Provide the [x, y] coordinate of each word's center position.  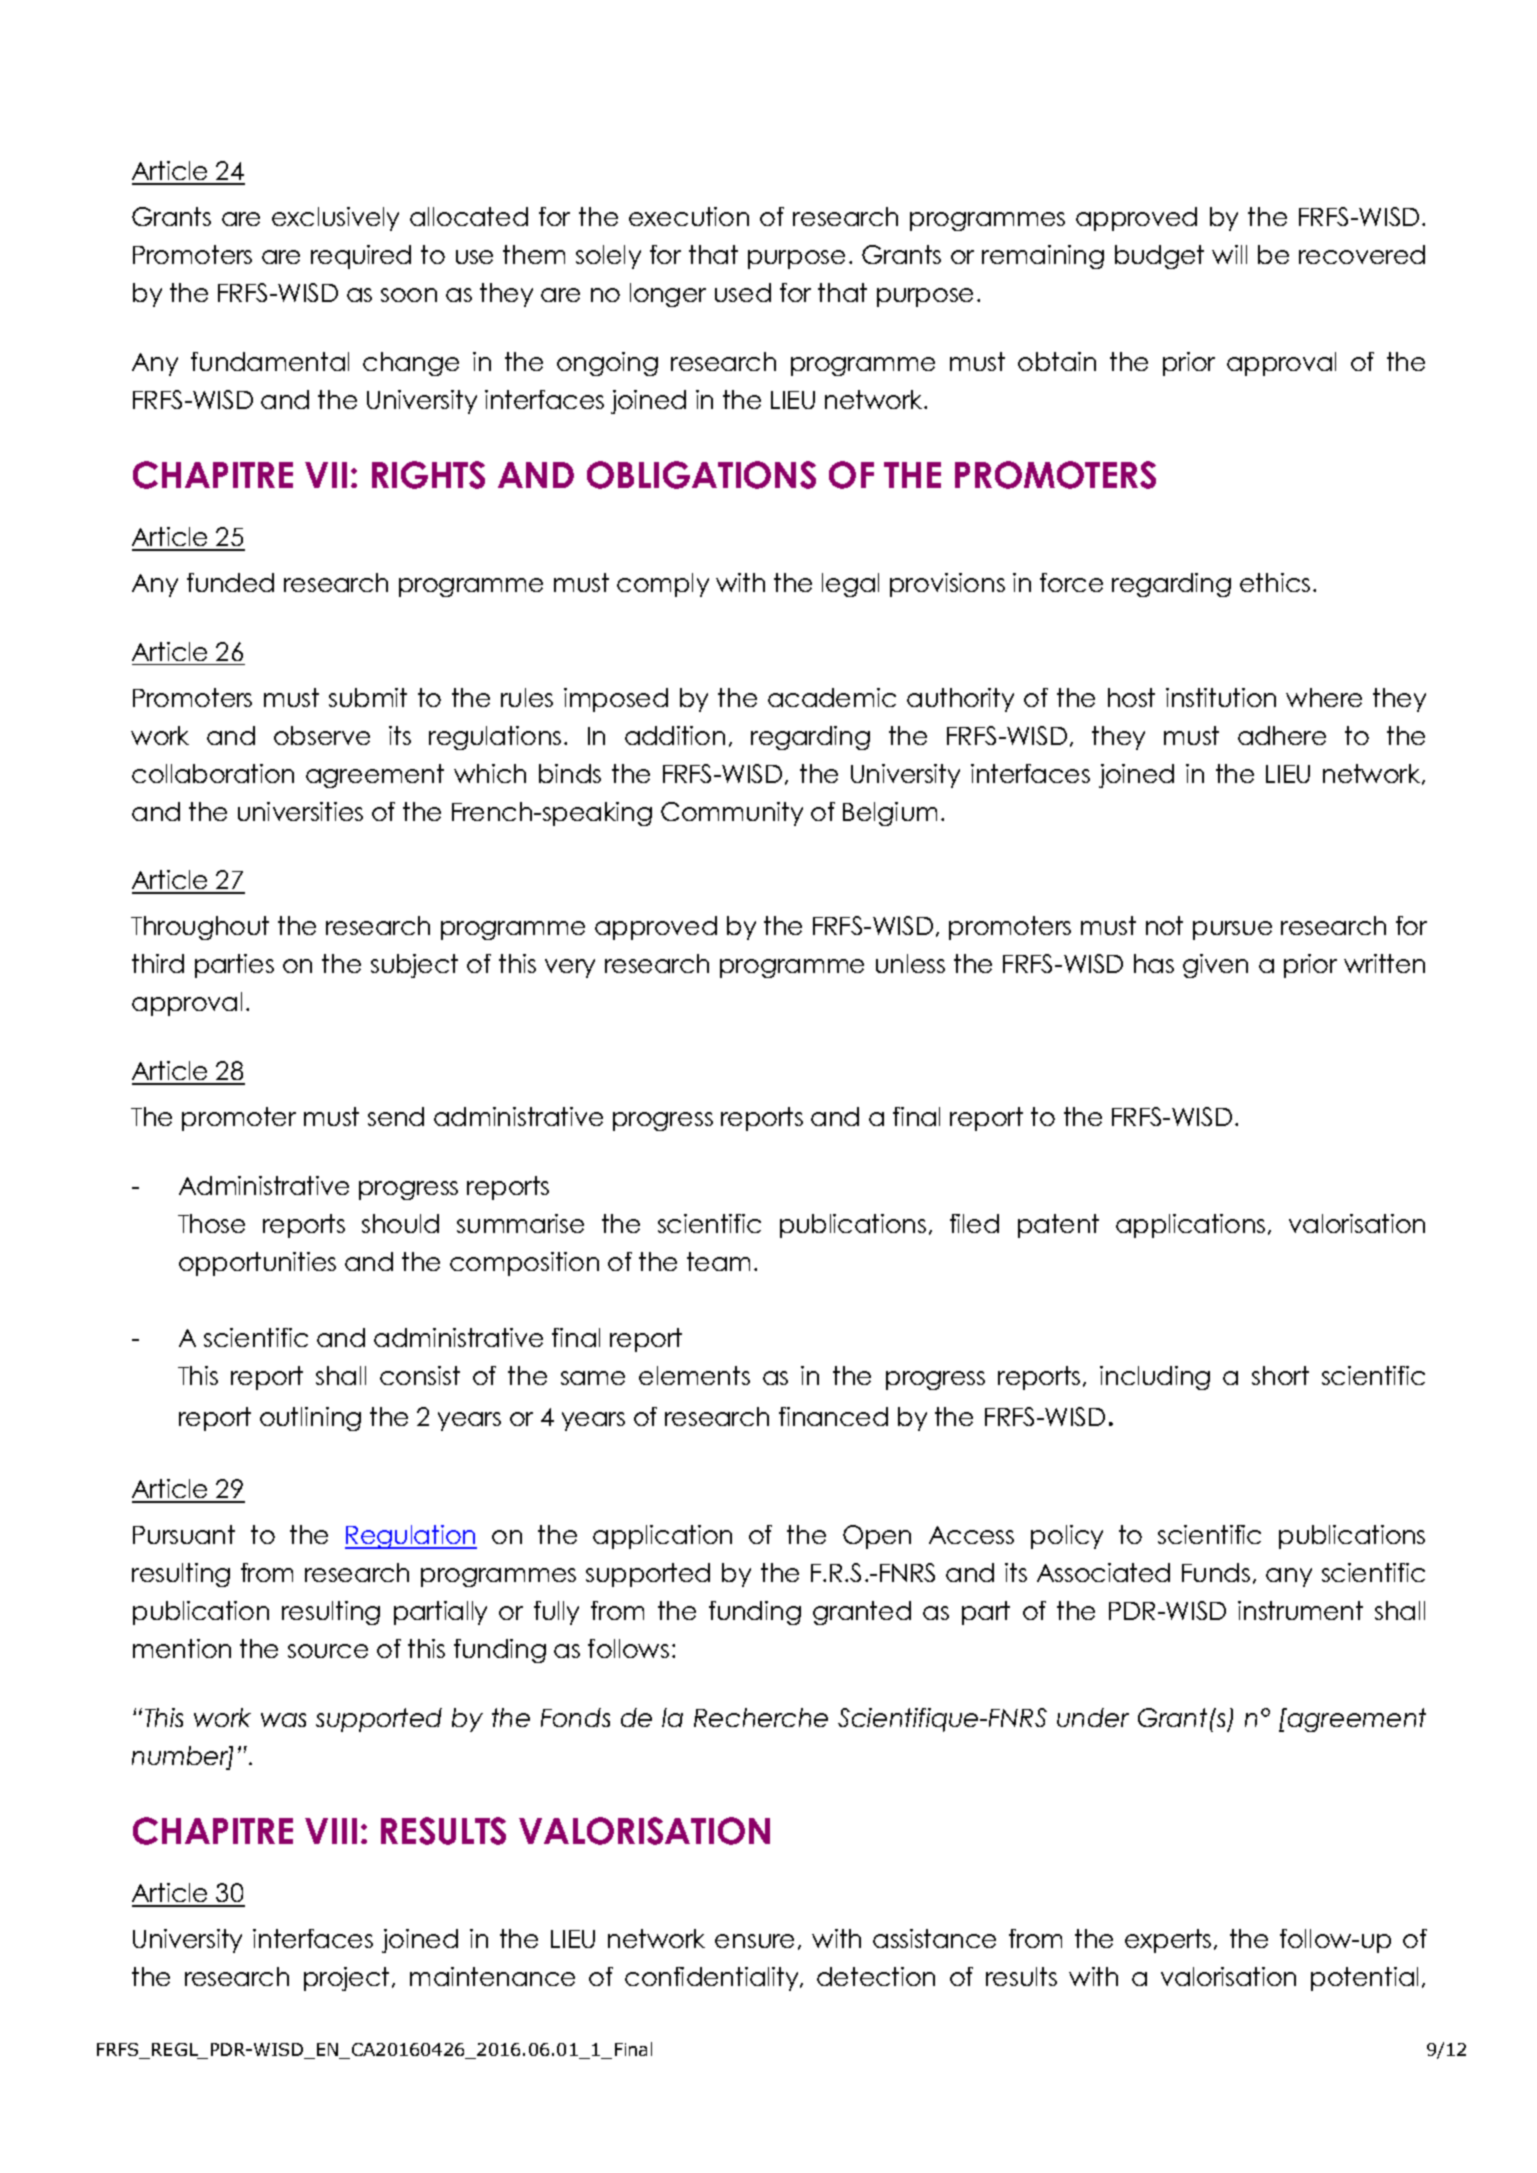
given [1215, 966]
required [361, 257]
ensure [754, 1941]
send [396, 1116]
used [743, 292]
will [1229, 254]
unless [910, 963]
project [346, 1979]
